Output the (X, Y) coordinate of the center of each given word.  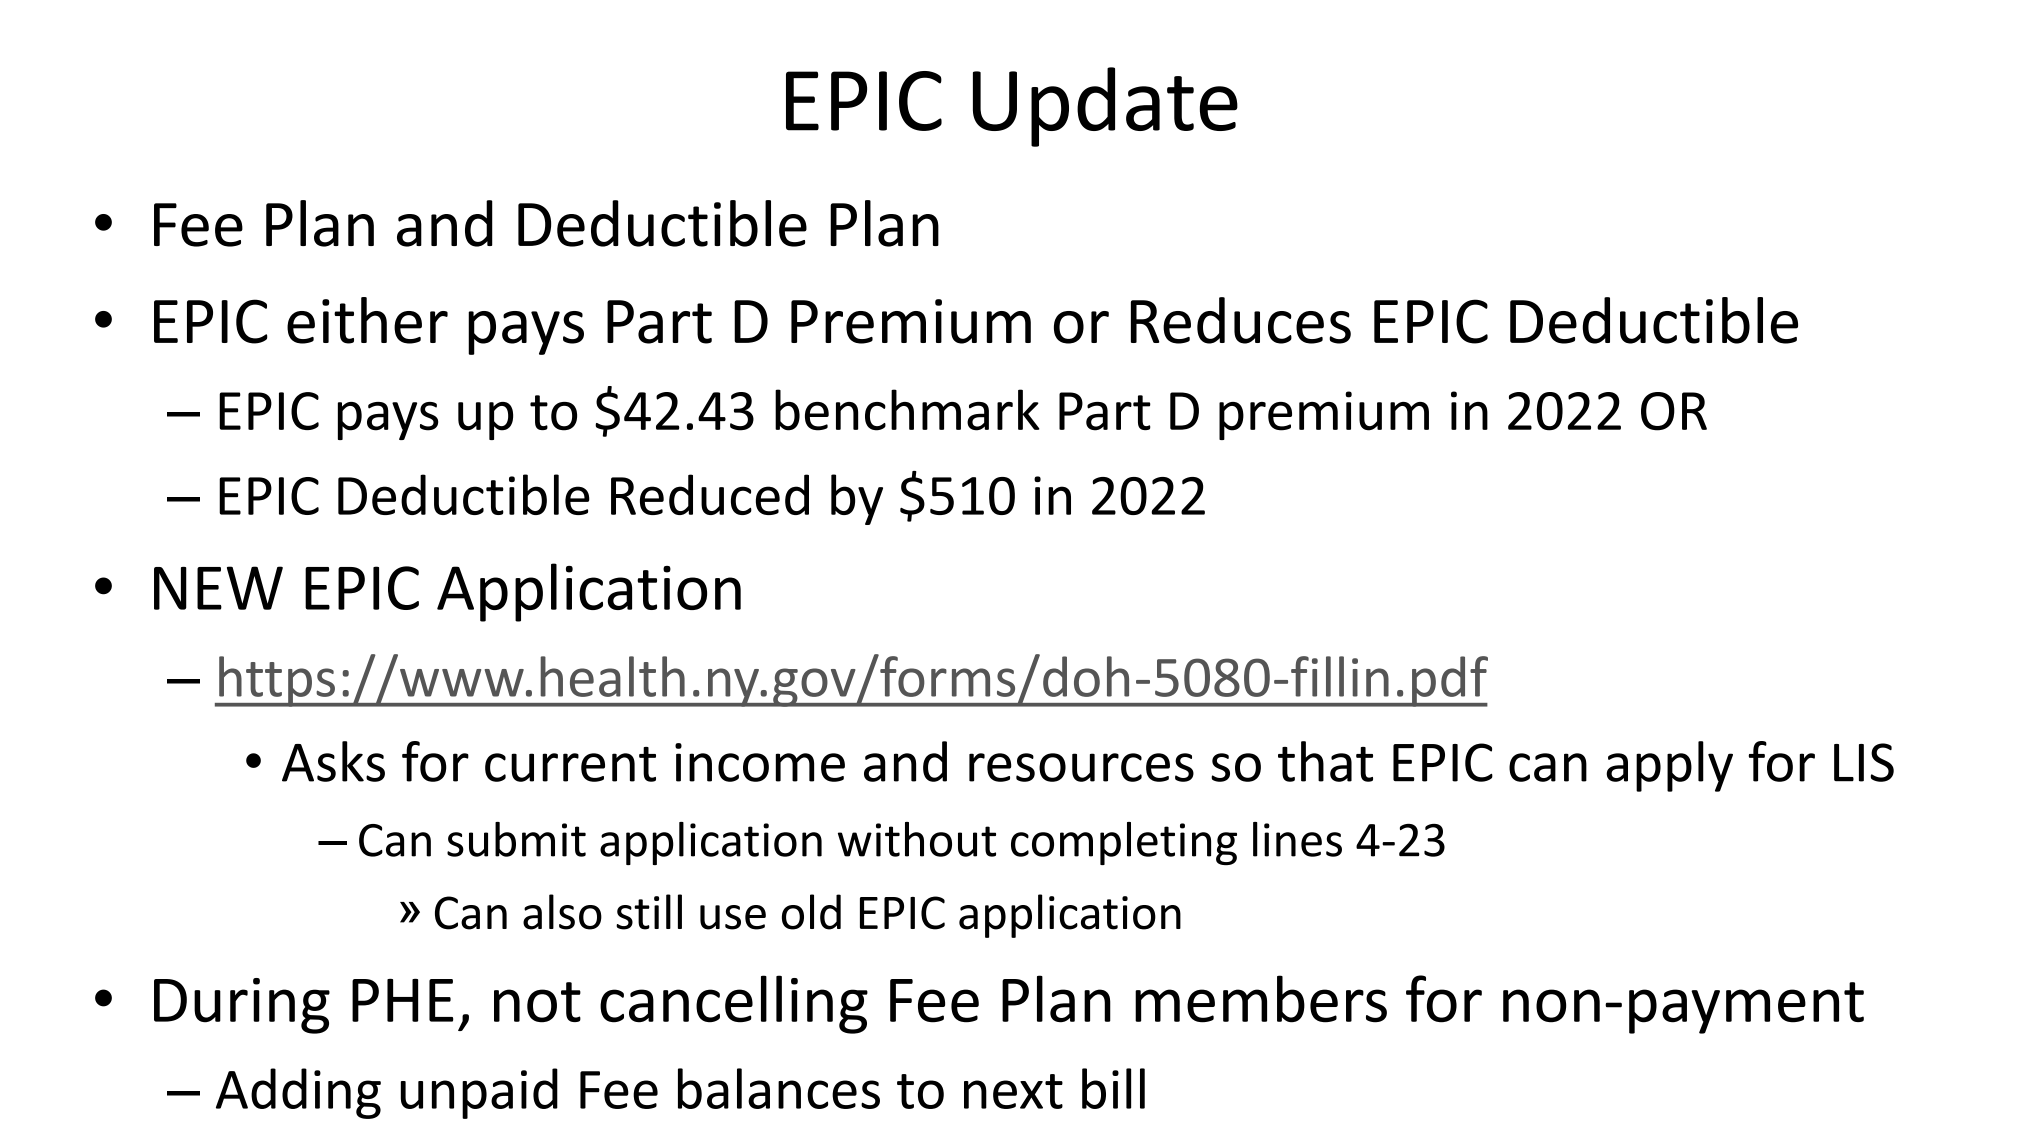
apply (1669, 766)
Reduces (1241, 320)
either (367, 320)
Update (1105, 107)
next (1013, 1091)
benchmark (907, 410)
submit (516, 839)
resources (1081, 767)
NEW (218, 588)
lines (1297, 839)
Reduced (710, 494)
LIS (1864, 762)
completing (1124, 843)
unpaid (479, 1093)
